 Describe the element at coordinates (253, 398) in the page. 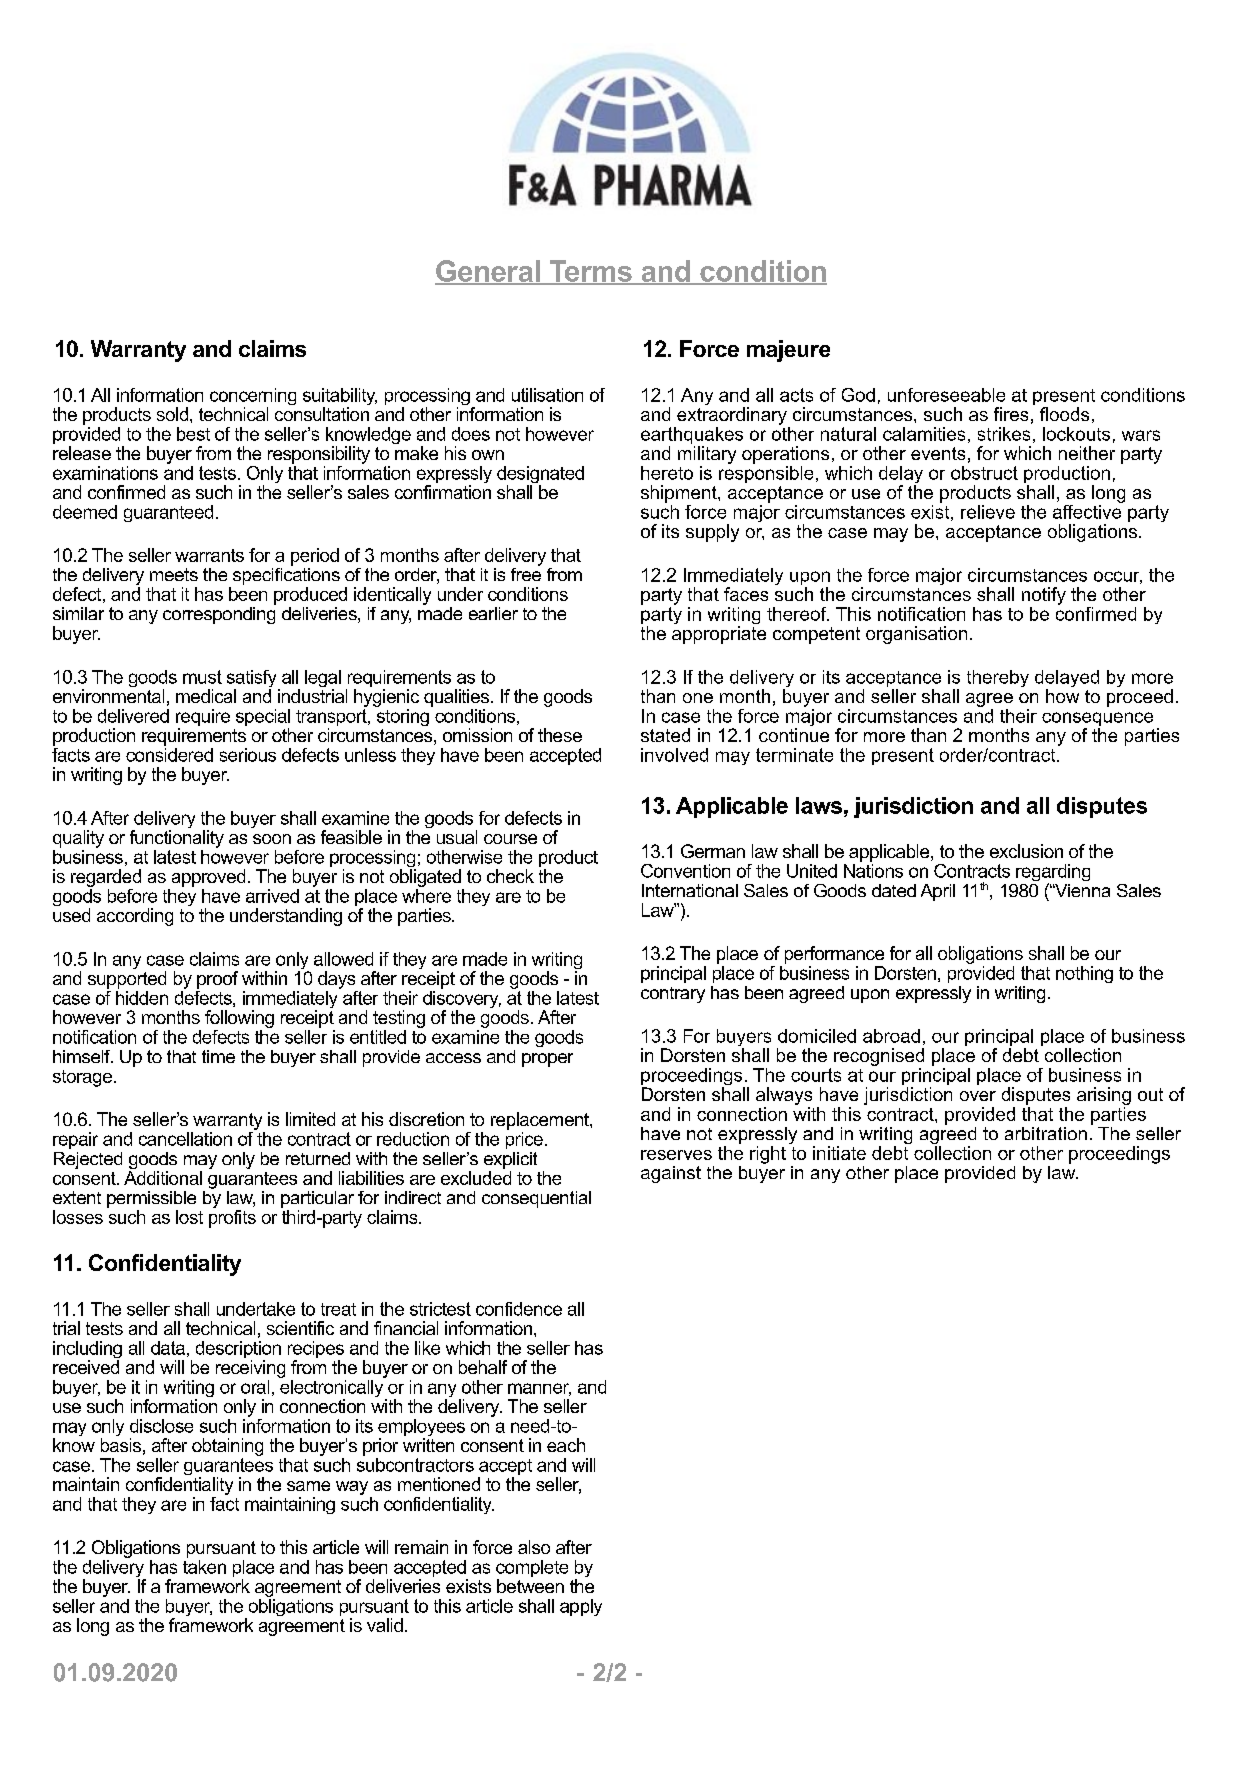

I see `concerning` at that location.
